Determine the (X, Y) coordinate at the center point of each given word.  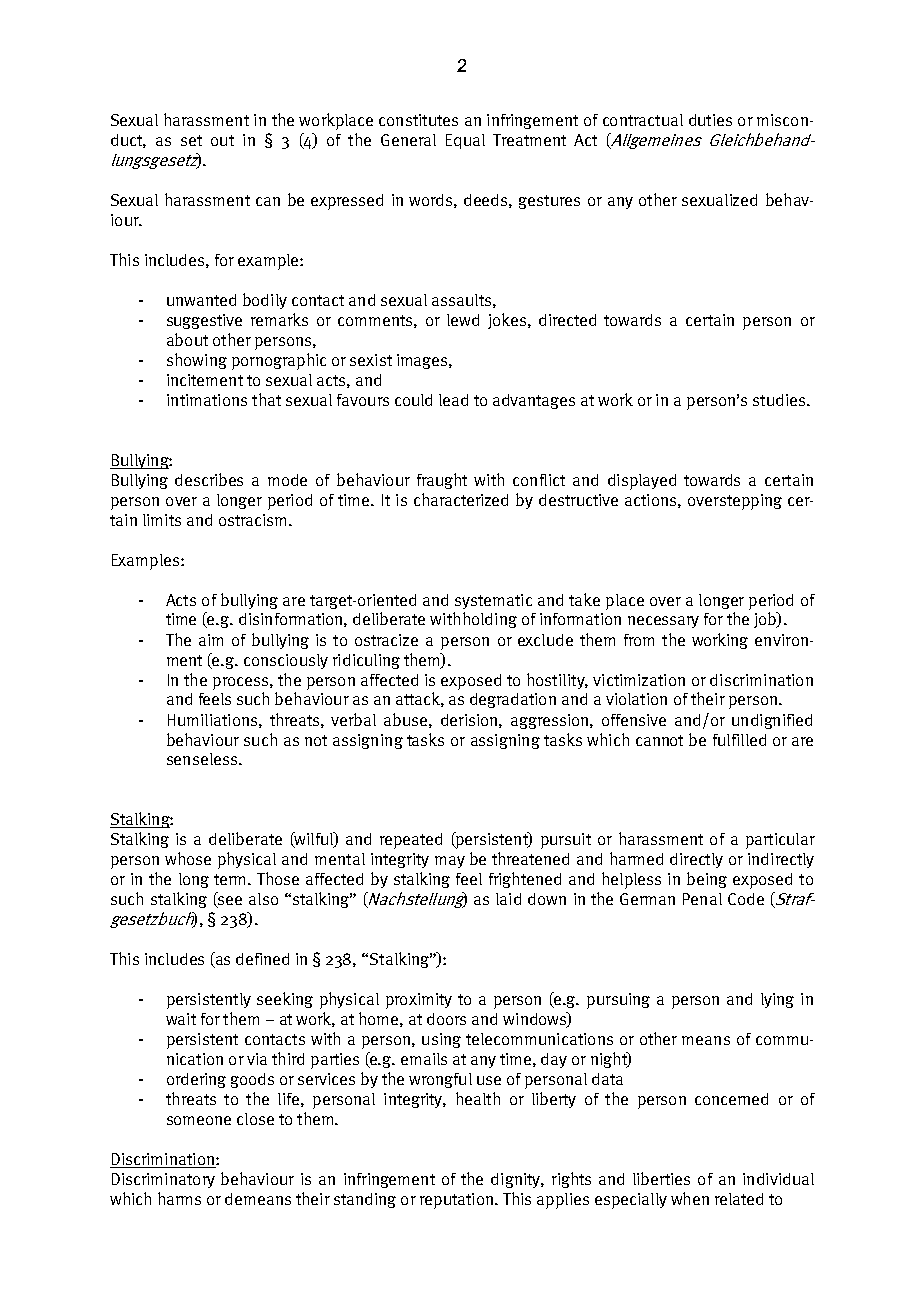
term (231, 879)
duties (710, 120)
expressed (347, 202)
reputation (456, 1201)
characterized (461, 499)
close (255, 1119)
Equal (465, 141)
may (450, 862)
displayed (642, 482)
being (707, 880)
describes (209, 479)
